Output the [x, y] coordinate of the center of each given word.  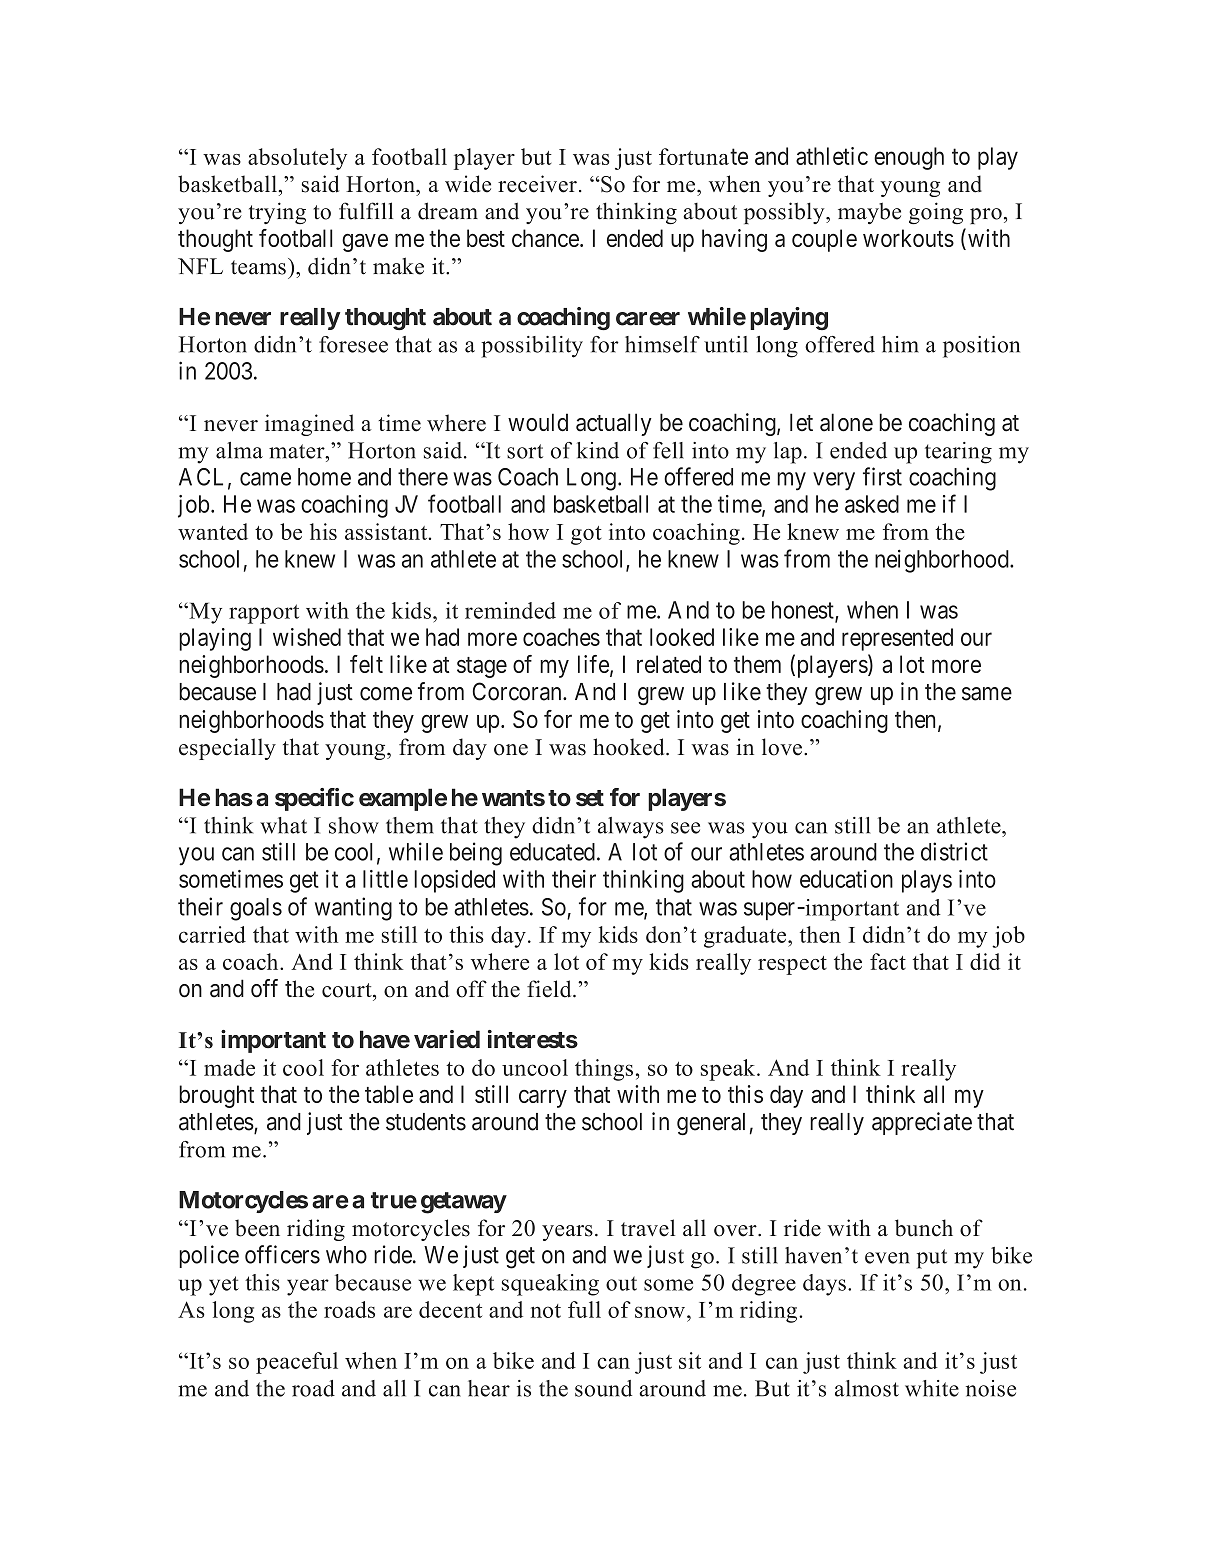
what [283, 825]
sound [603, 1388]
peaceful [297, 1363]
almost [867, 1388]
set [590, 798]
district [954, 851]
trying [277, 213]
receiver [537, 184]
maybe [869, 213]
